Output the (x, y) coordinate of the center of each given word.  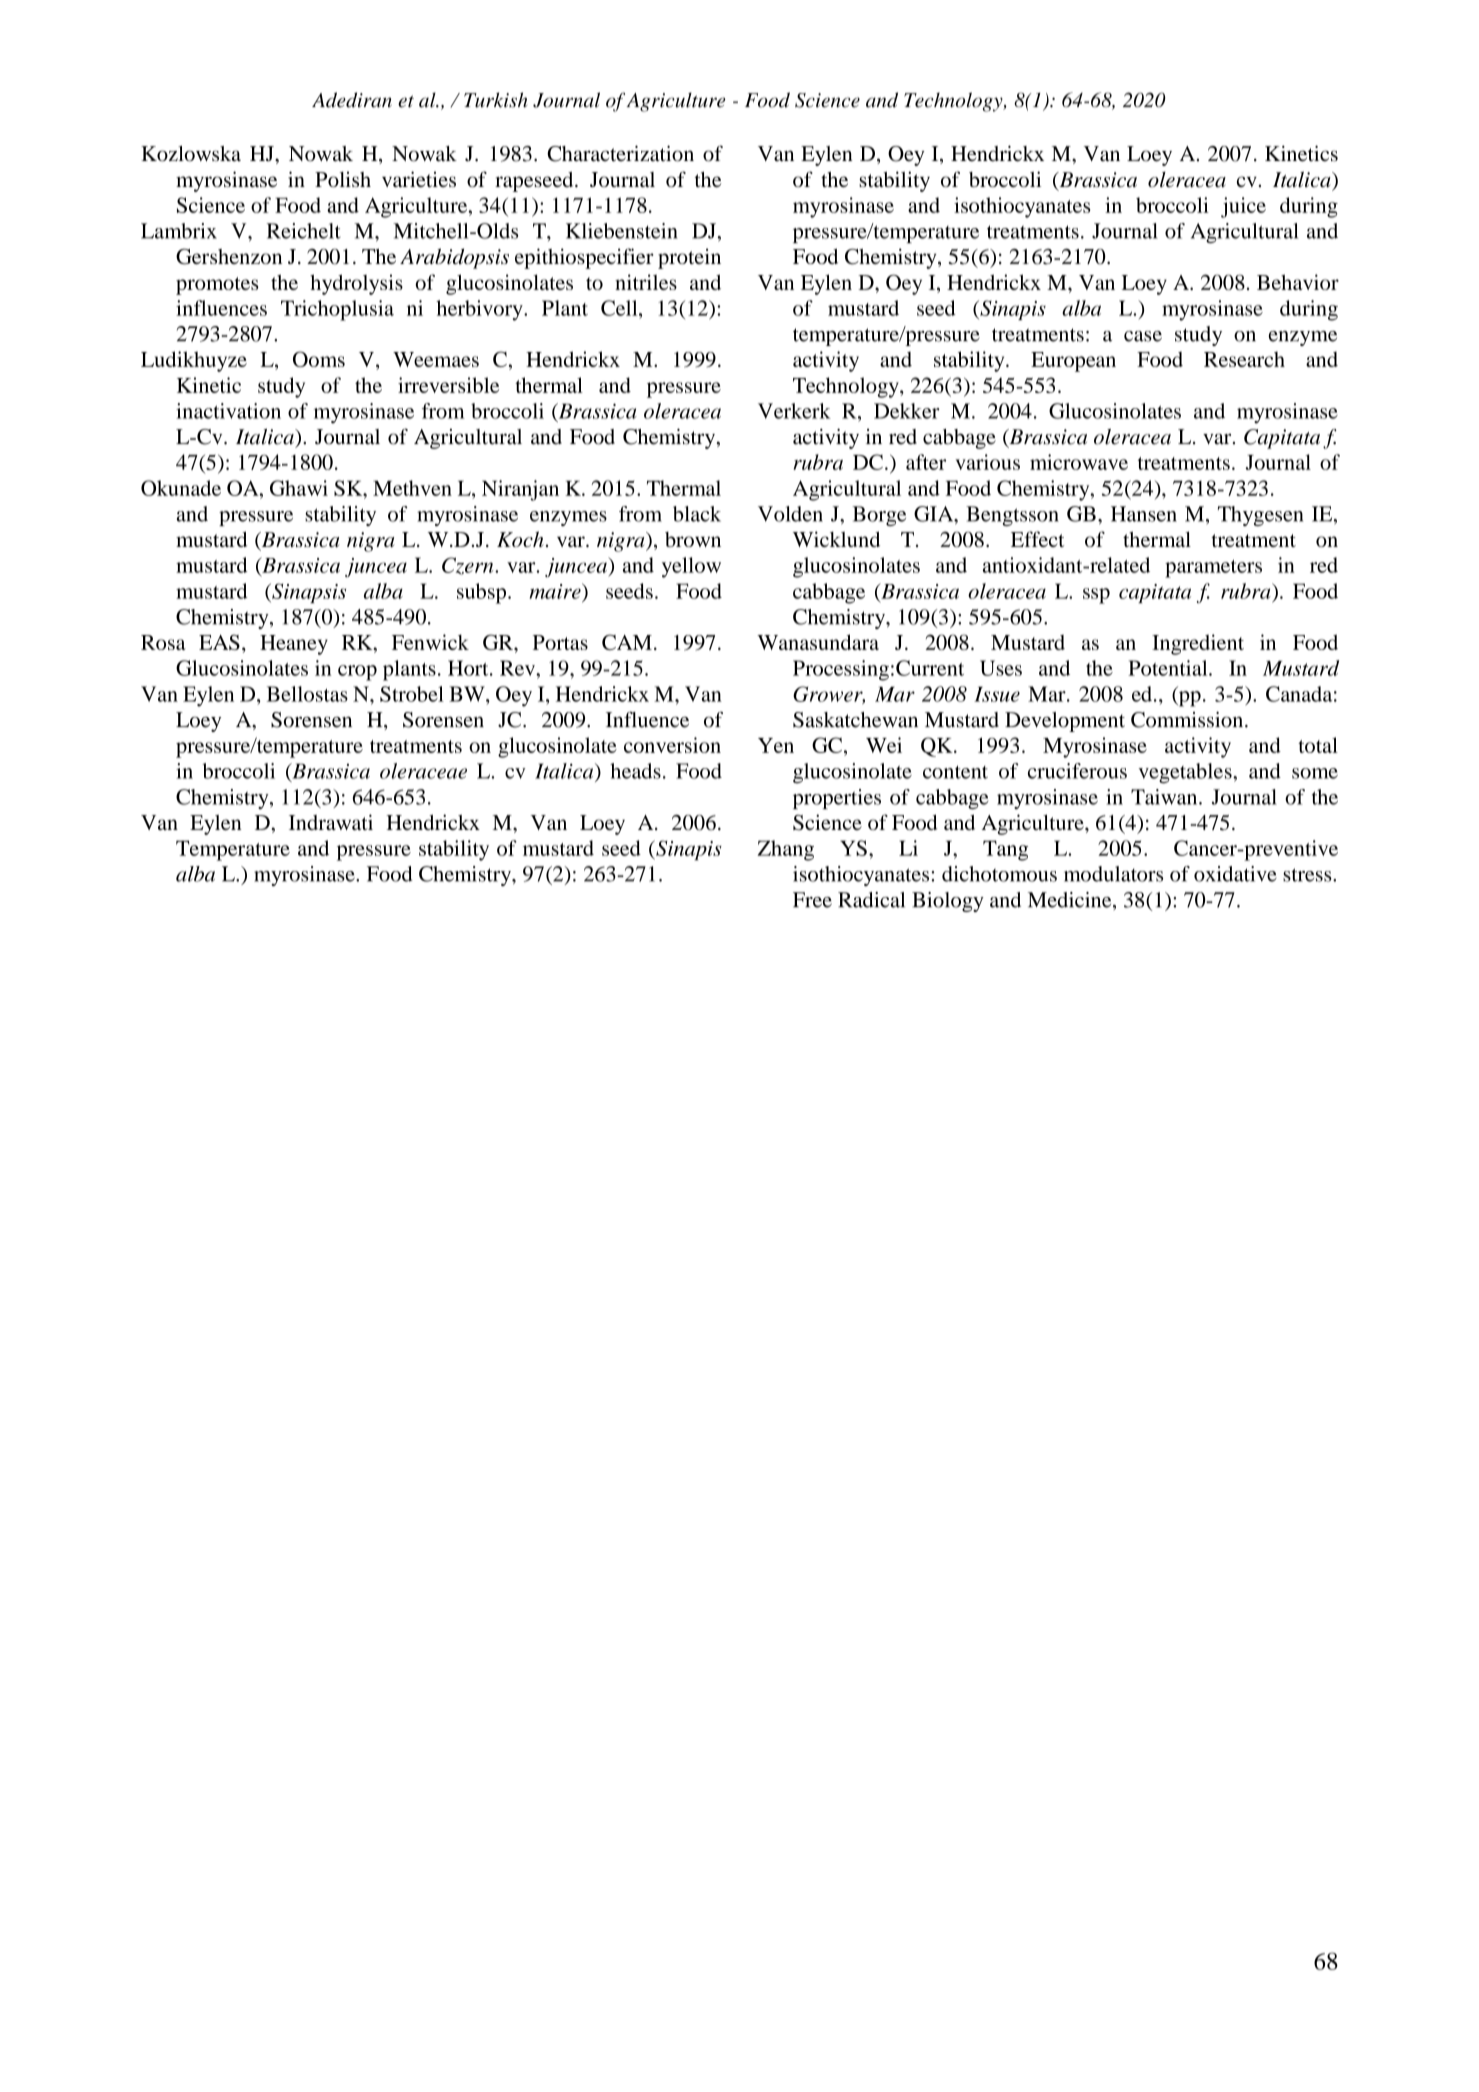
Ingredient (1198, 644)
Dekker (907, 411)
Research (1244, 359)
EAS (219, 642)
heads (635, 771)
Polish (343, 179)
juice (1243, 207)
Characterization (620, 153)
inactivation (228, 411)
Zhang (785, 850)
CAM (627, 642)
